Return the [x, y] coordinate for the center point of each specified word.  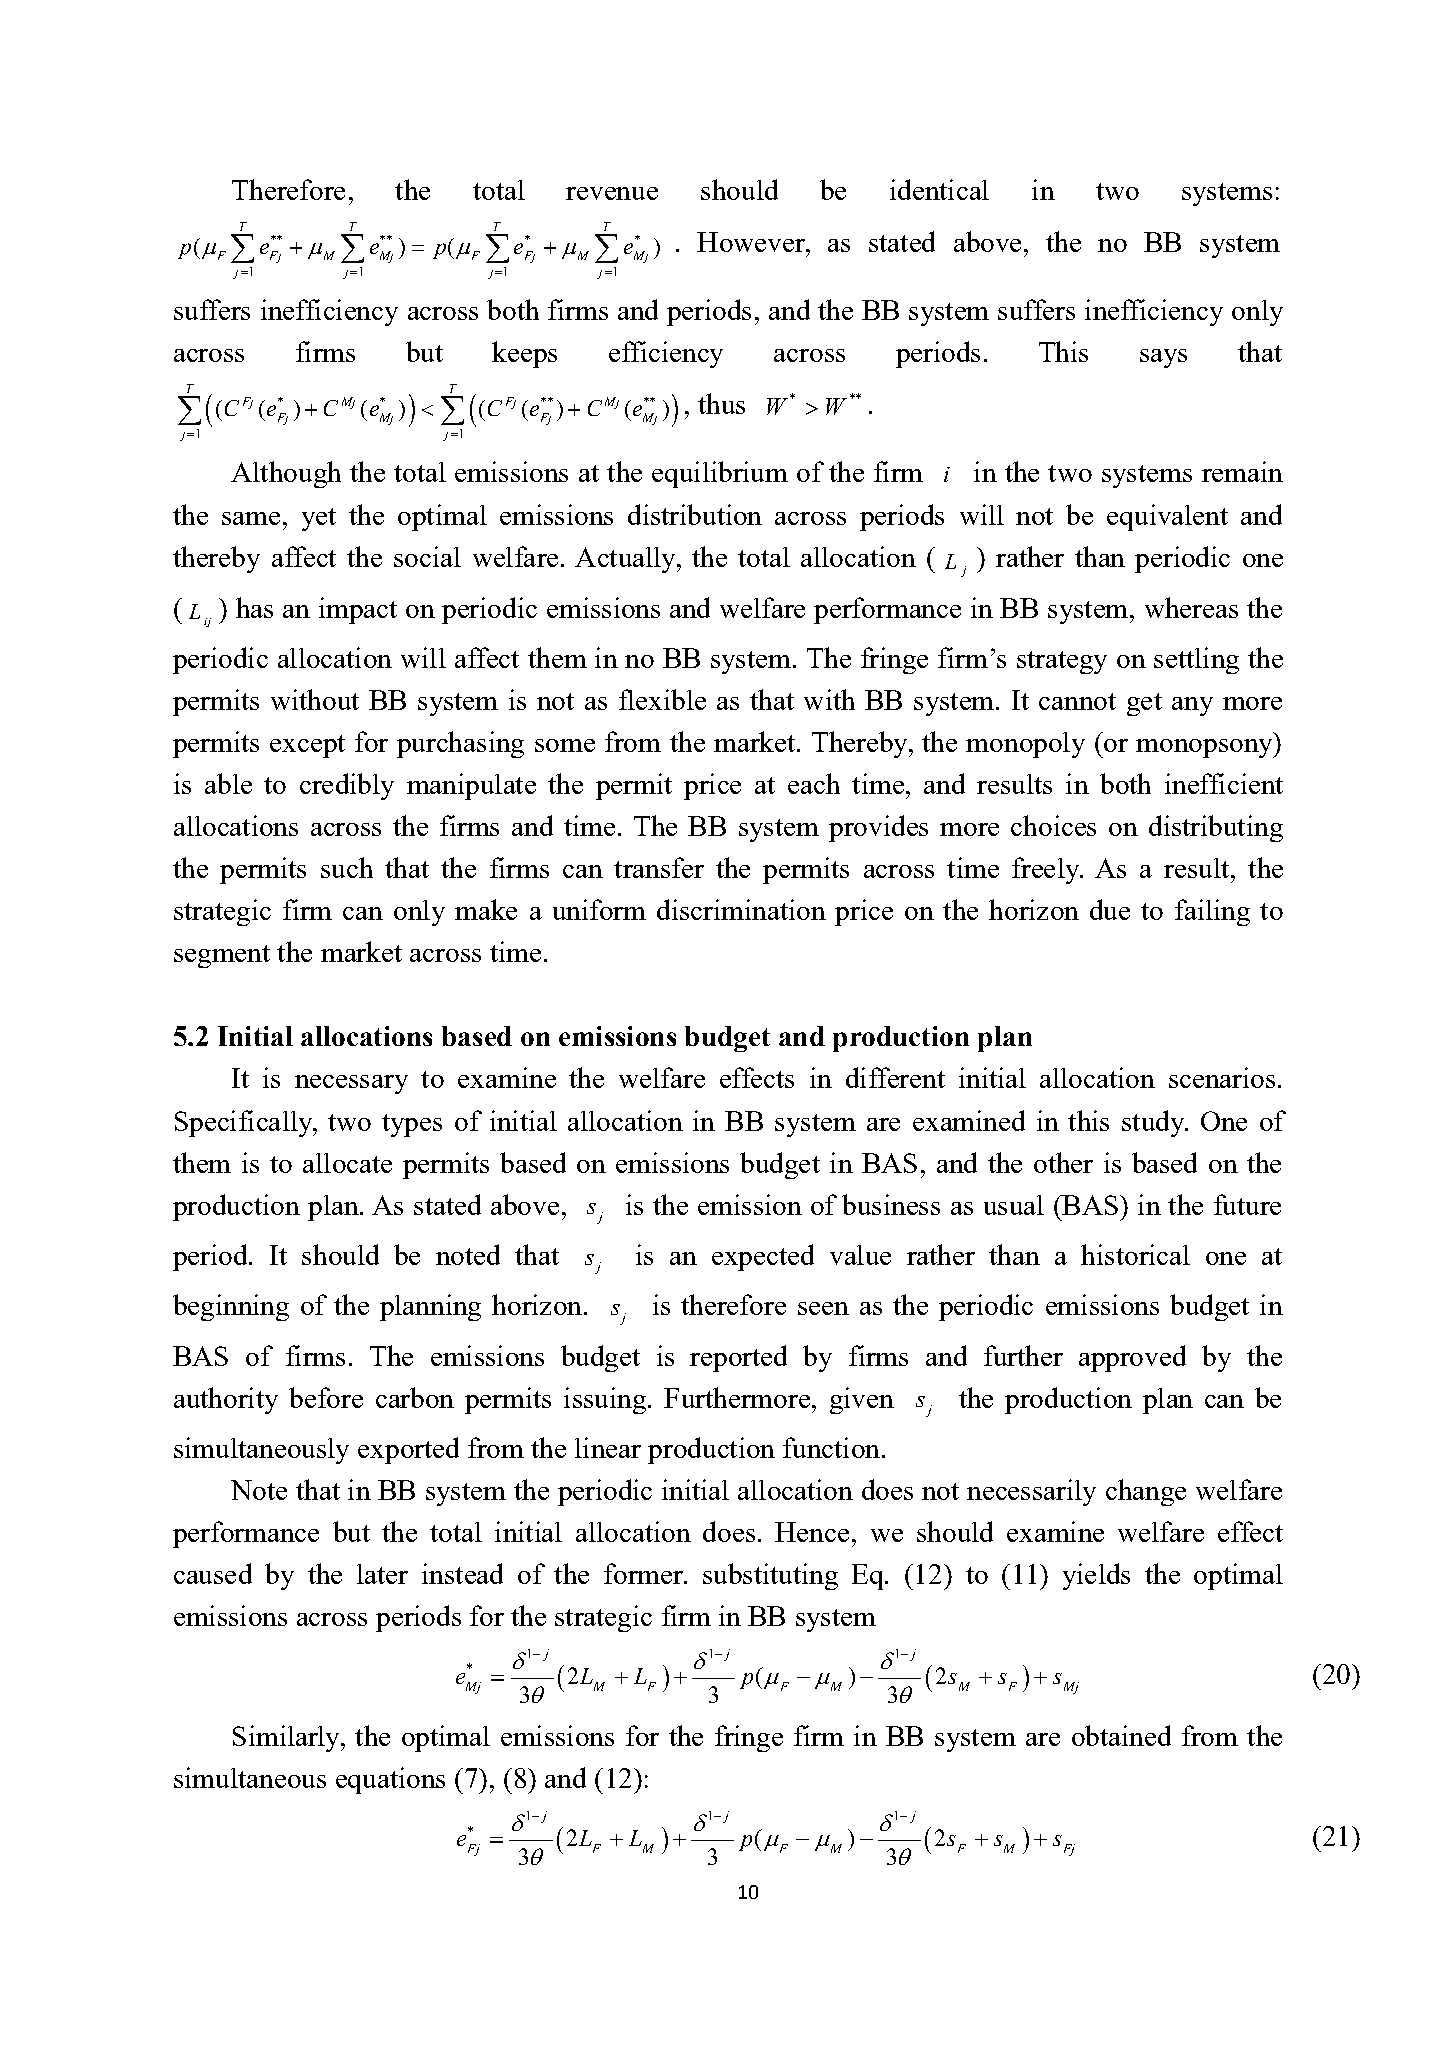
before [326, 1397]
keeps [524, 354]
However [752, 242]
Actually [626, 560]
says [1163, 358]
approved [1132, 1358]
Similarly [287, 1738]
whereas [1191, 607]
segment [222, 956]
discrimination [741, 909]
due [1110, 909]
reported [738, 1358]
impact [358, 610]
